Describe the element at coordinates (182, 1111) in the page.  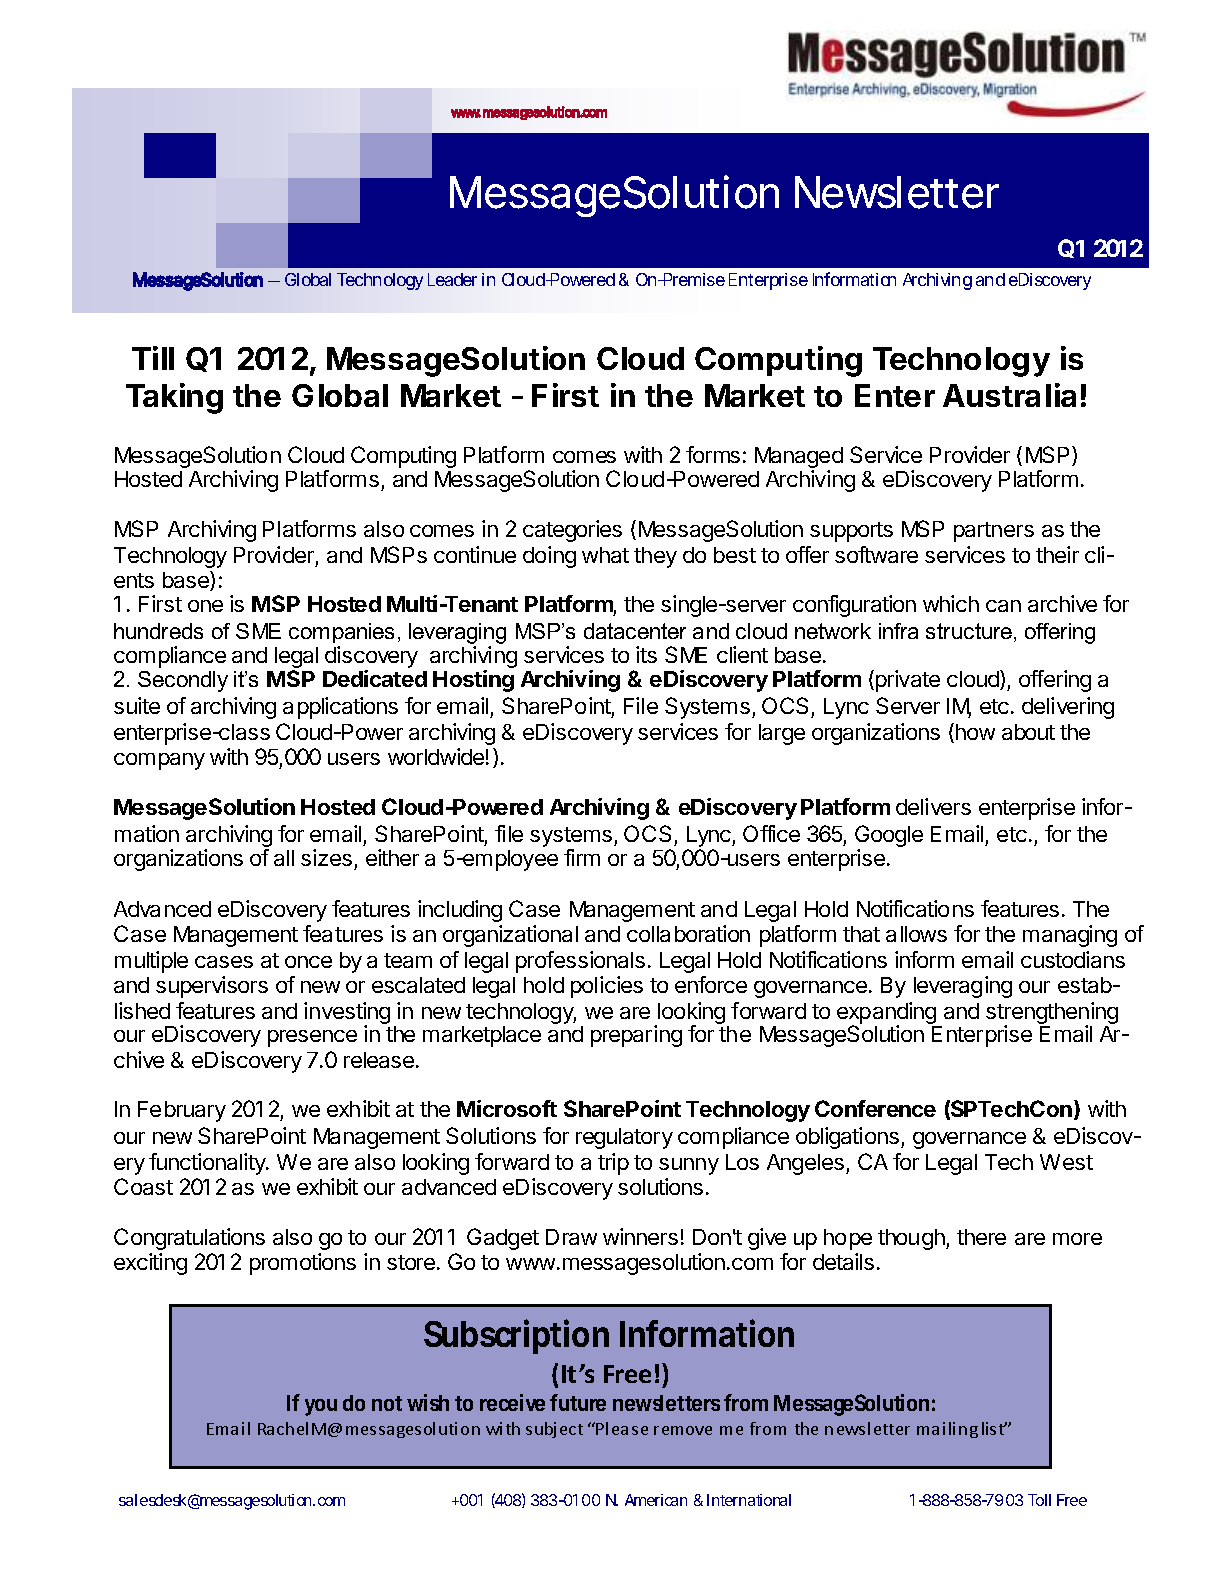
I see `February` at that location.
